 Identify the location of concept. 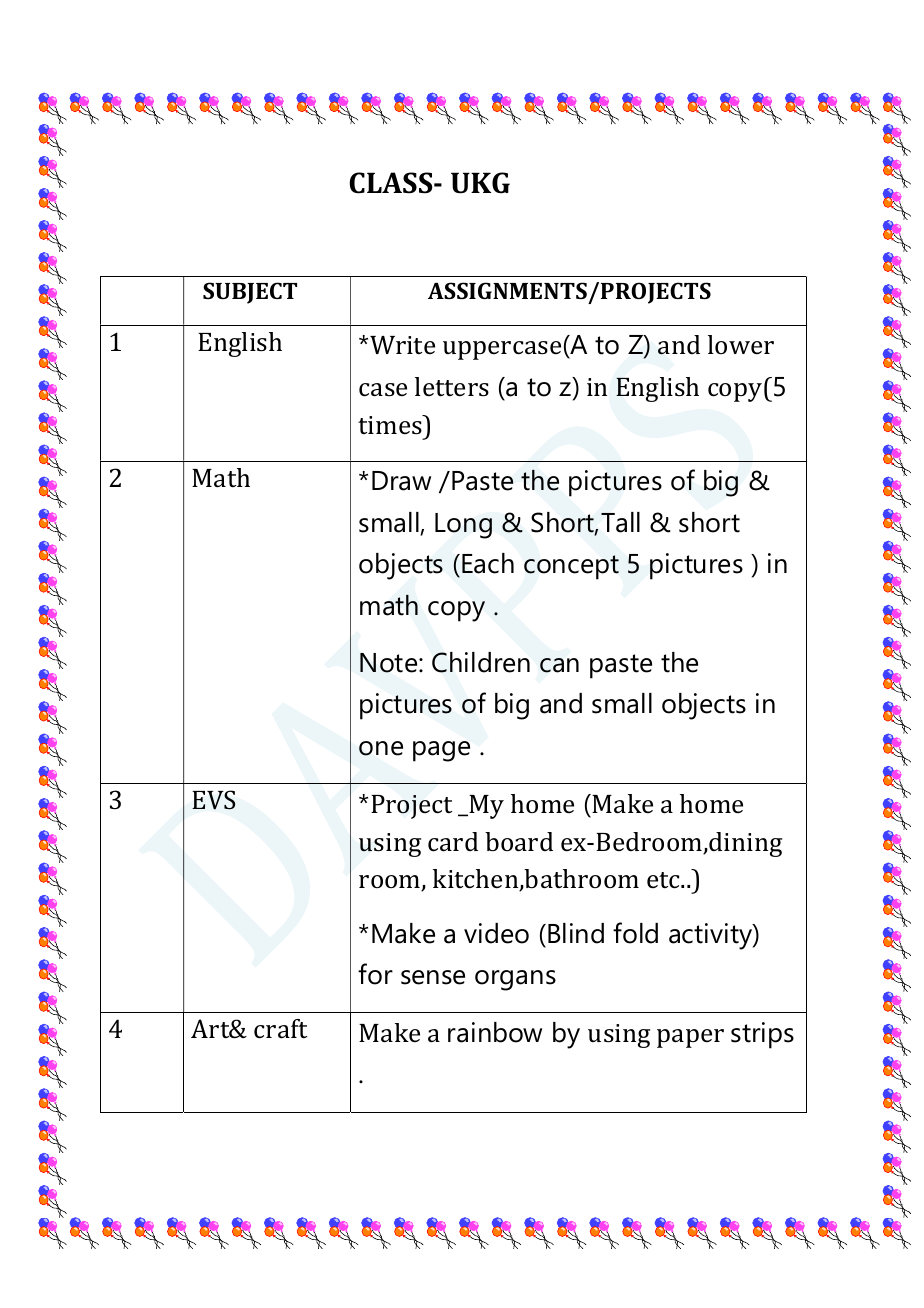
(571, 567).
